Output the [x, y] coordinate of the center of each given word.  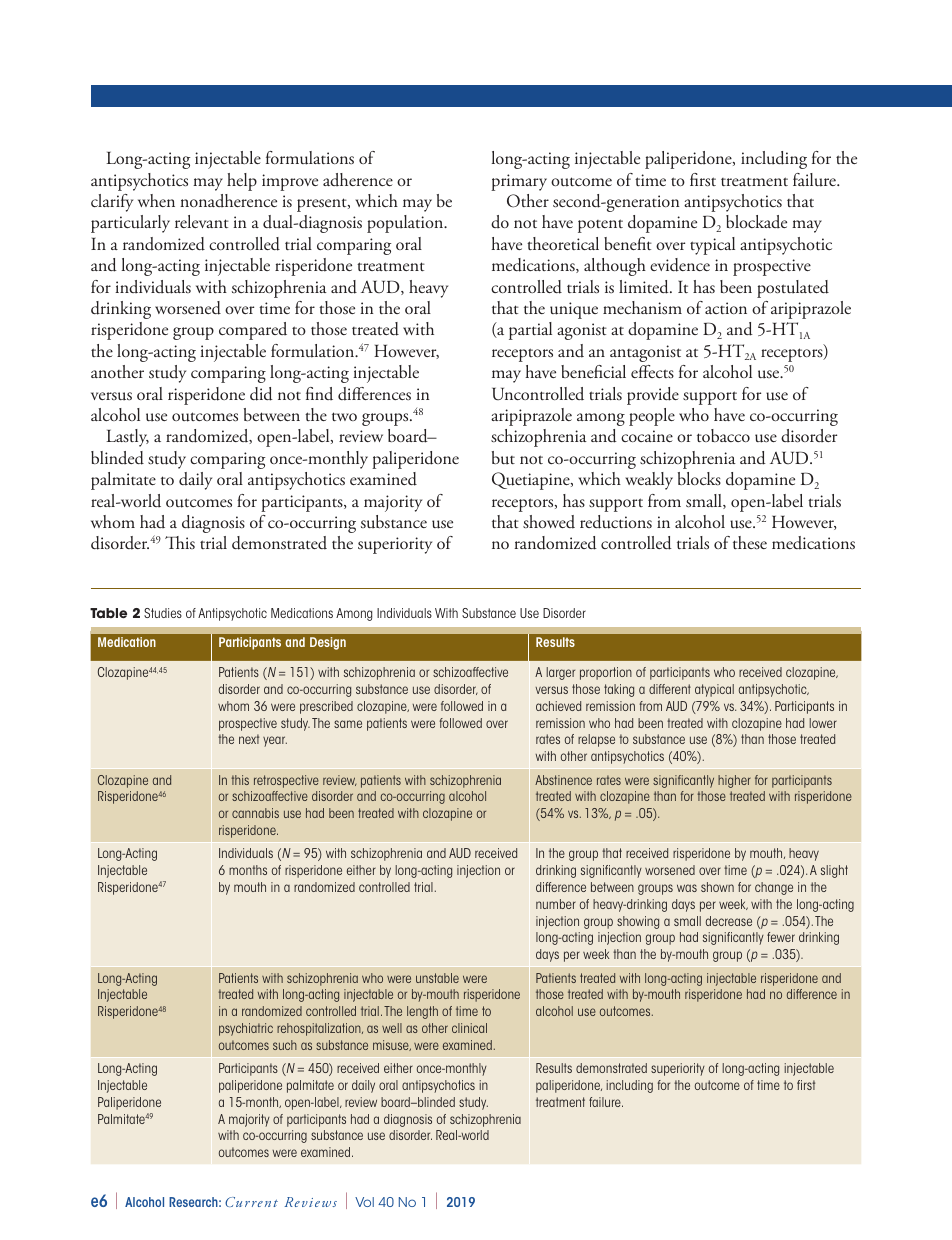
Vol [364, 1202]
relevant [202, 221]
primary [519, 182]
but [503, 458]
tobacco [723, 435]
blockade [756, 221]
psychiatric [246, 1029]
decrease [729, 921]
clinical [469, 1028]
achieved [558, 706]
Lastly [127, 438]
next [249, 739]
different [670, 689]
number [556, 904]
